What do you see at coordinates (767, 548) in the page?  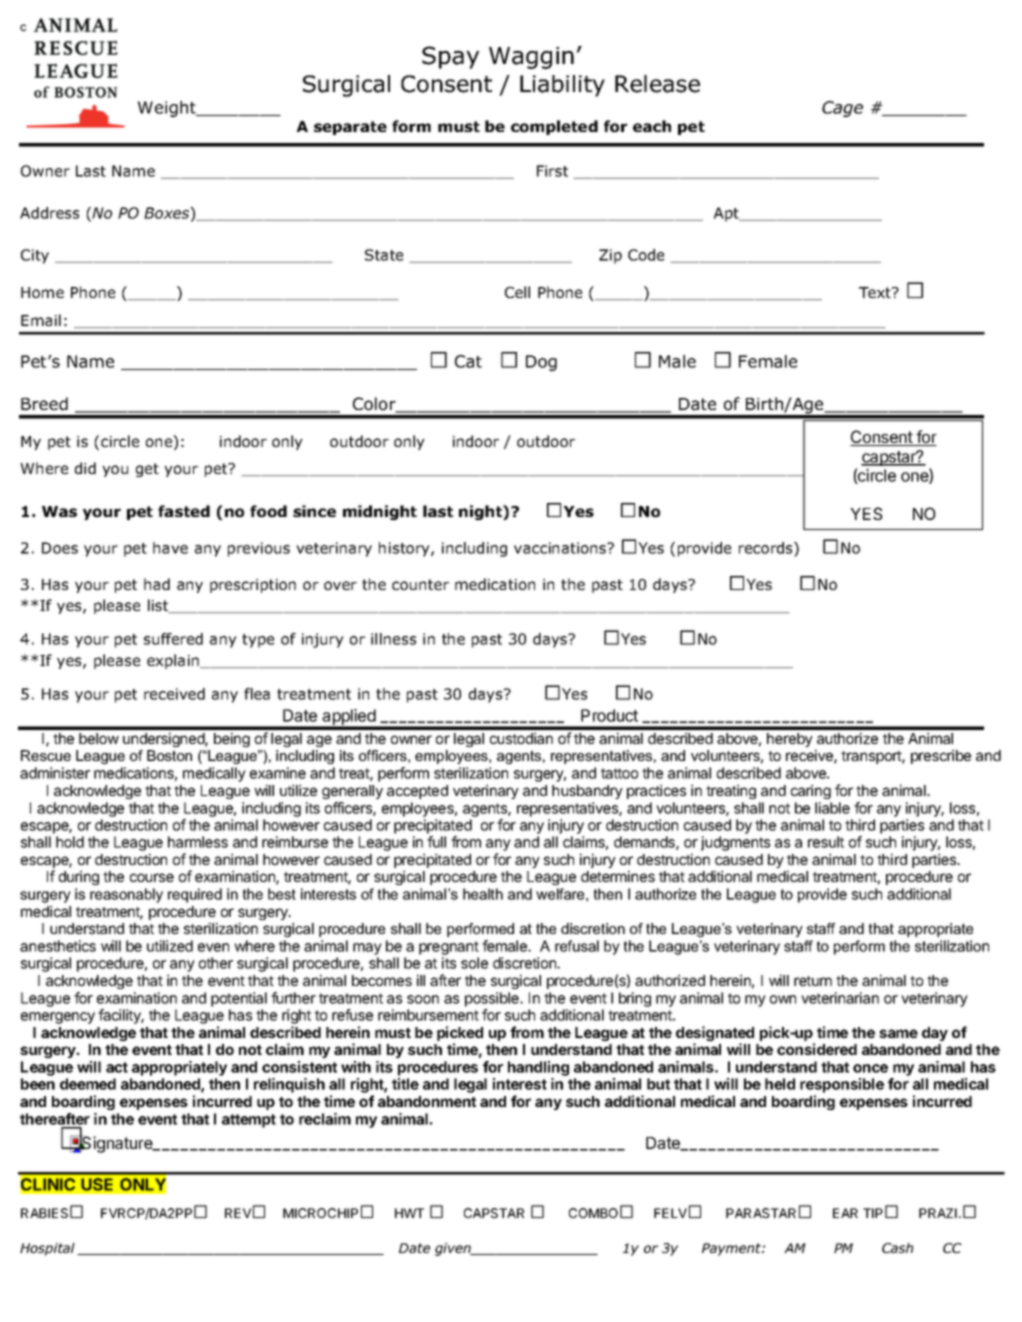 I see `records` at bounding box center [767, 548].
